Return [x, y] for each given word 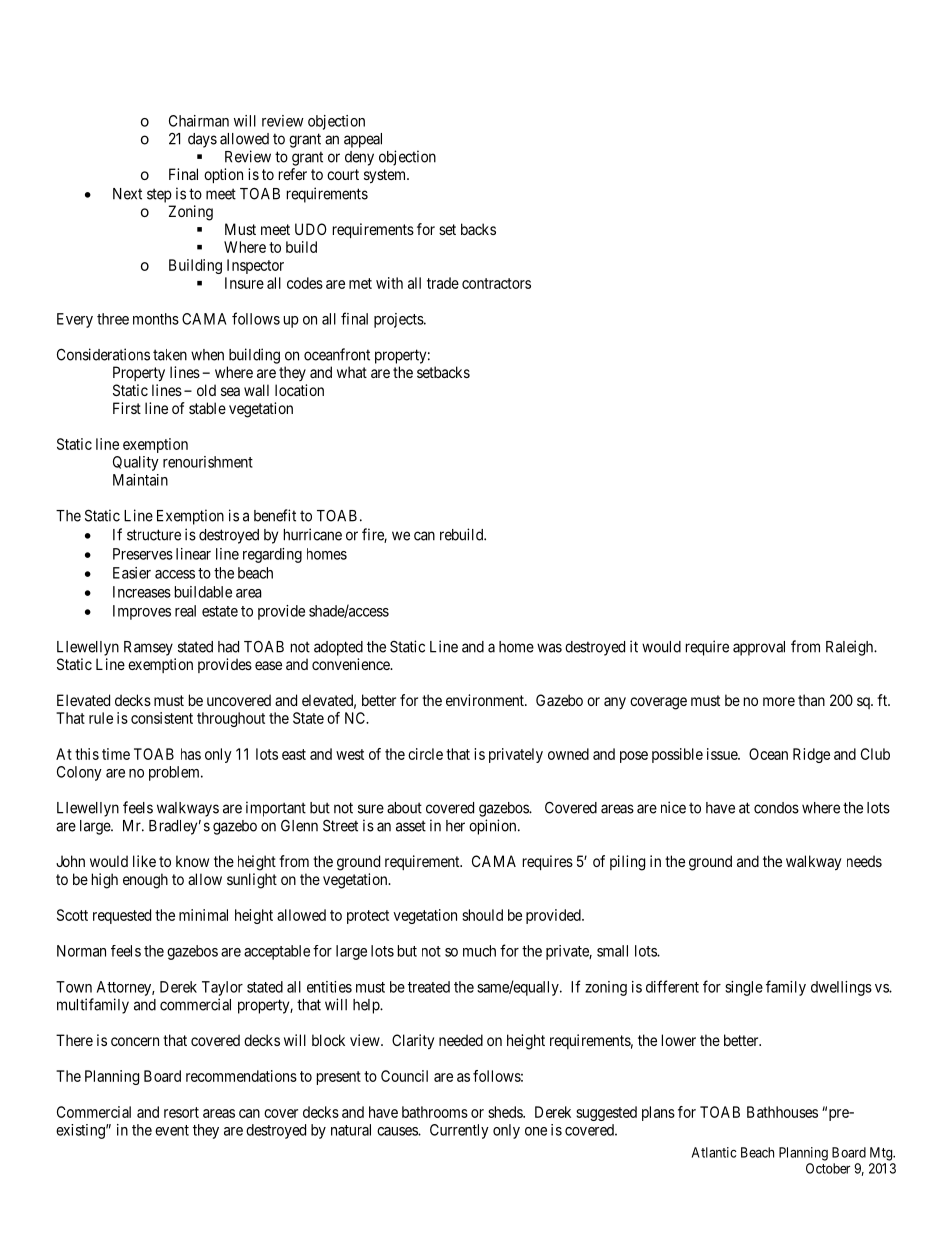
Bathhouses [782, 1112]
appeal [363, 140]
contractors [496, 283]
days [202, 140]
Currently [459, 1131]
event [172, 1130]
